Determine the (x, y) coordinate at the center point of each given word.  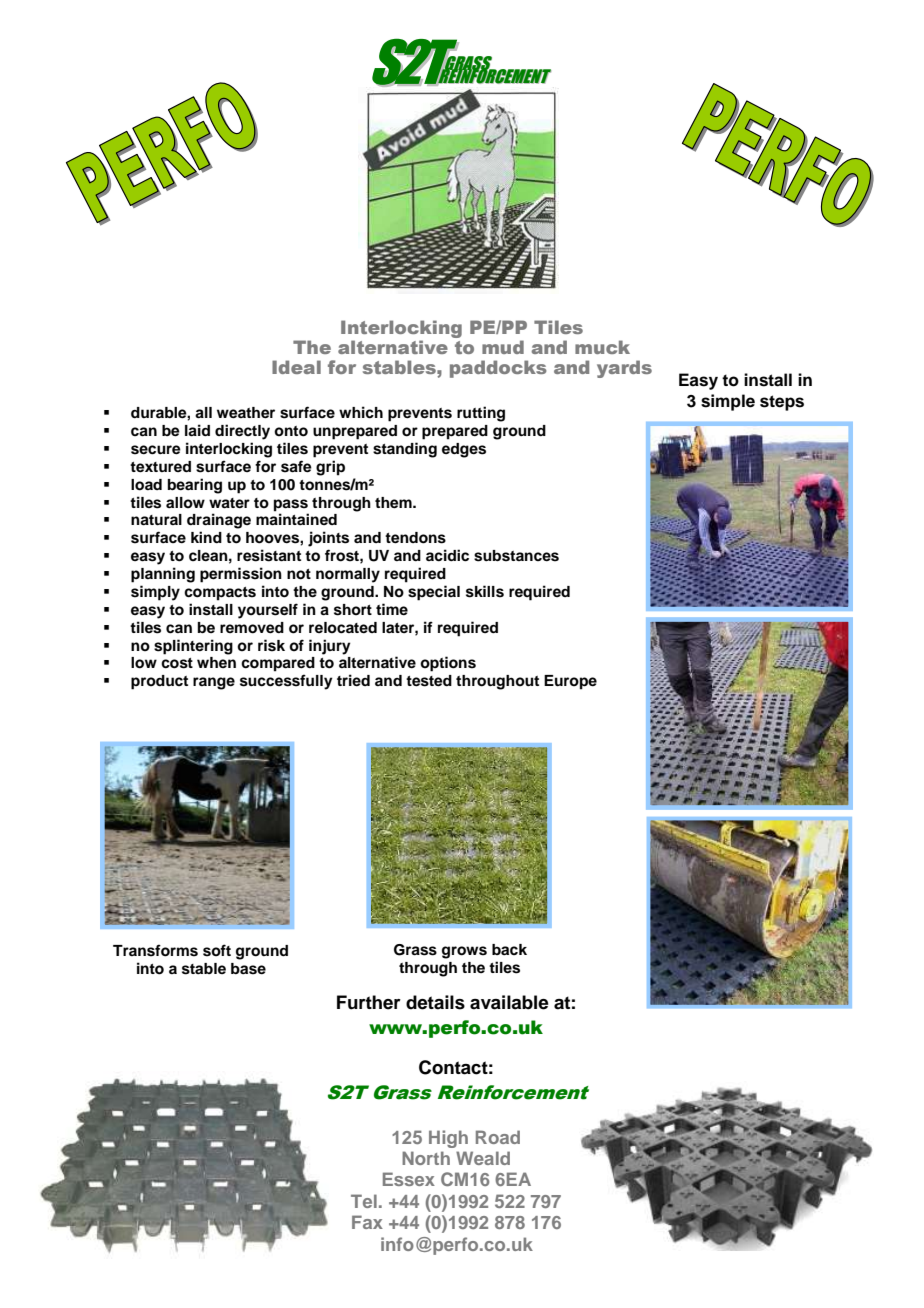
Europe (570, 682)
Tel (364, 1201)
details (435, 1002)
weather (246, 413)
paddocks (498, 369)
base (248, 969)
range (214, 683)
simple (728, 402)
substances (516, 556)
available (509, 1002)
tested (429, 681)
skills (485, 591)
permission (241, 575)
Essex (409, 1179)
